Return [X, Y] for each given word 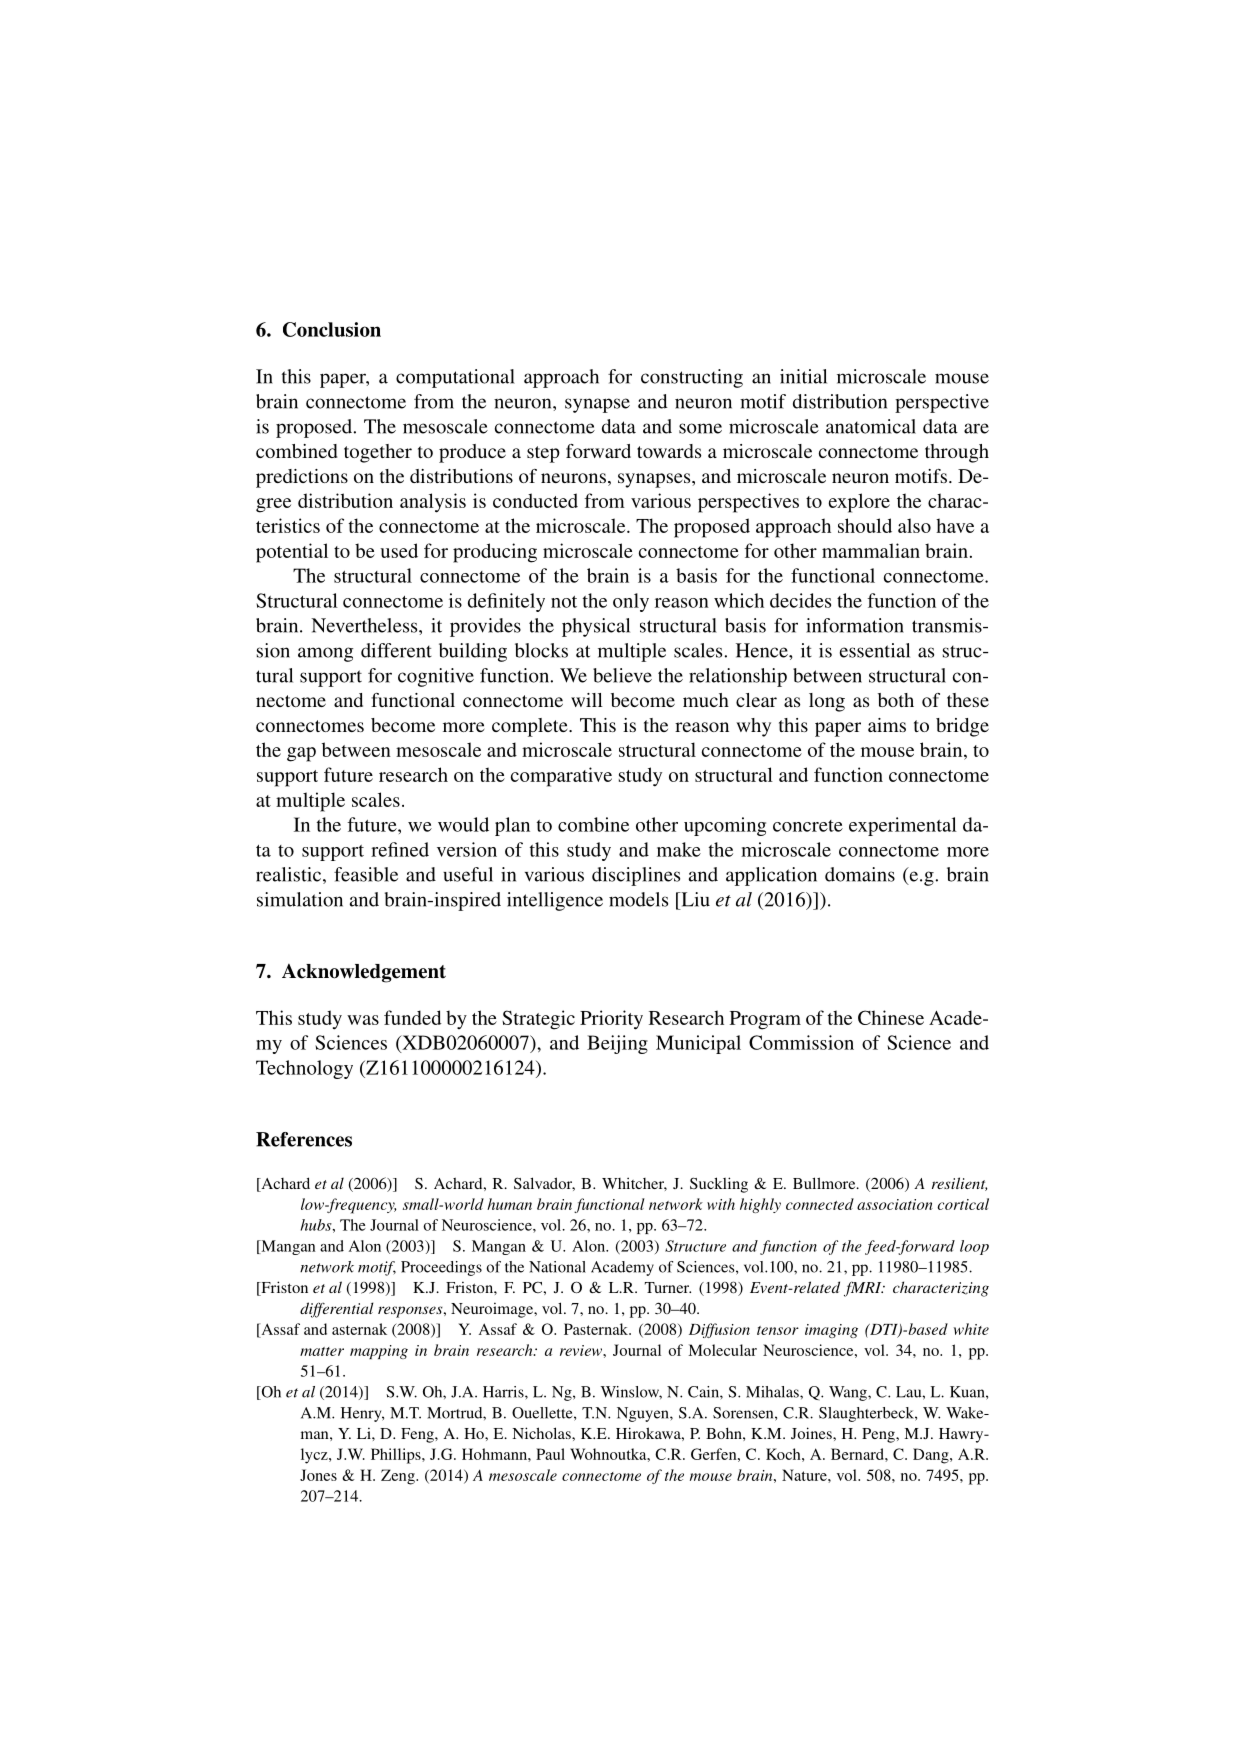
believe [622, 675]
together [378, 453]
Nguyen [644, 1414]
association [895, 1204]
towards [669, 451]
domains [860, 874]
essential [875, 650]
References [304, 1139]
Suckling [719, 1185]
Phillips [397, 1456]
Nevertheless [365, 625]
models [638, 899]
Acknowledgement [364, 973]
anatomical [871, 426]
